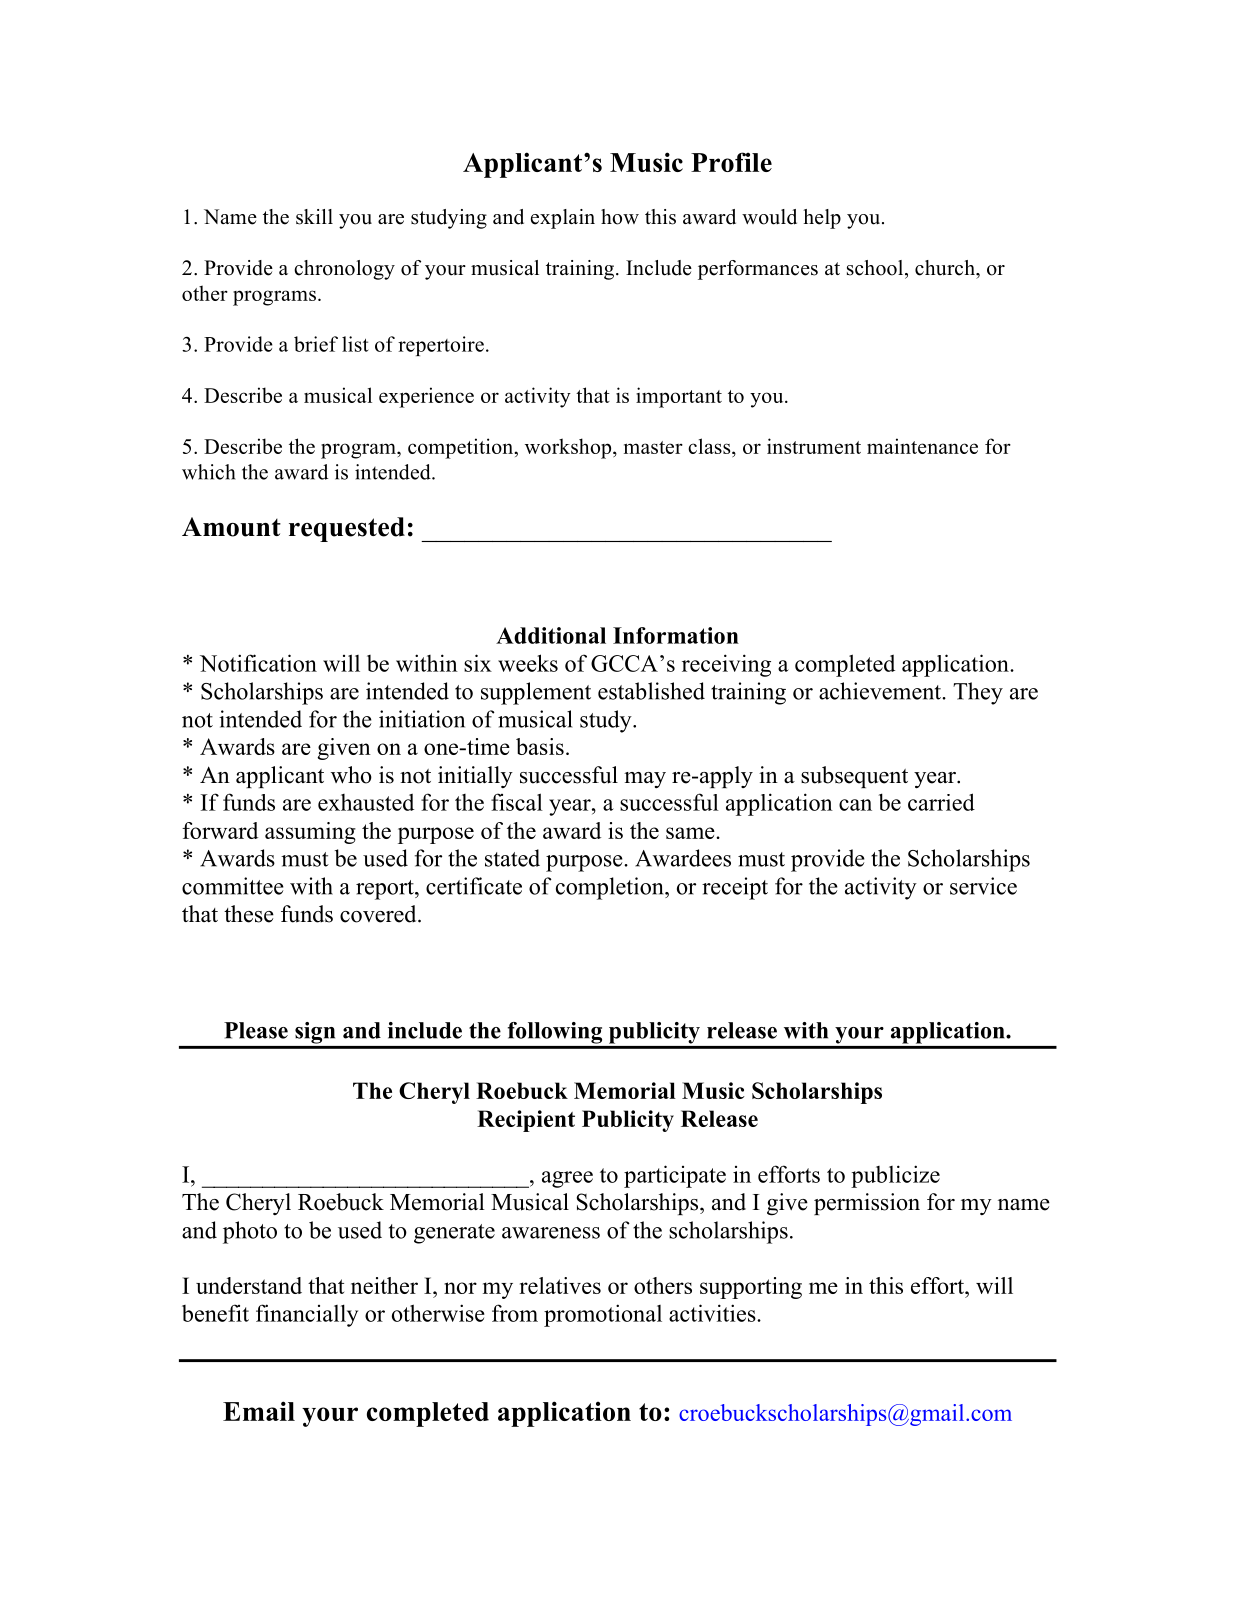 This screenshot has height=1598, width=1235. Describe the element at coordinates (645, 780) in the screenshot. I see `may` at that location.
